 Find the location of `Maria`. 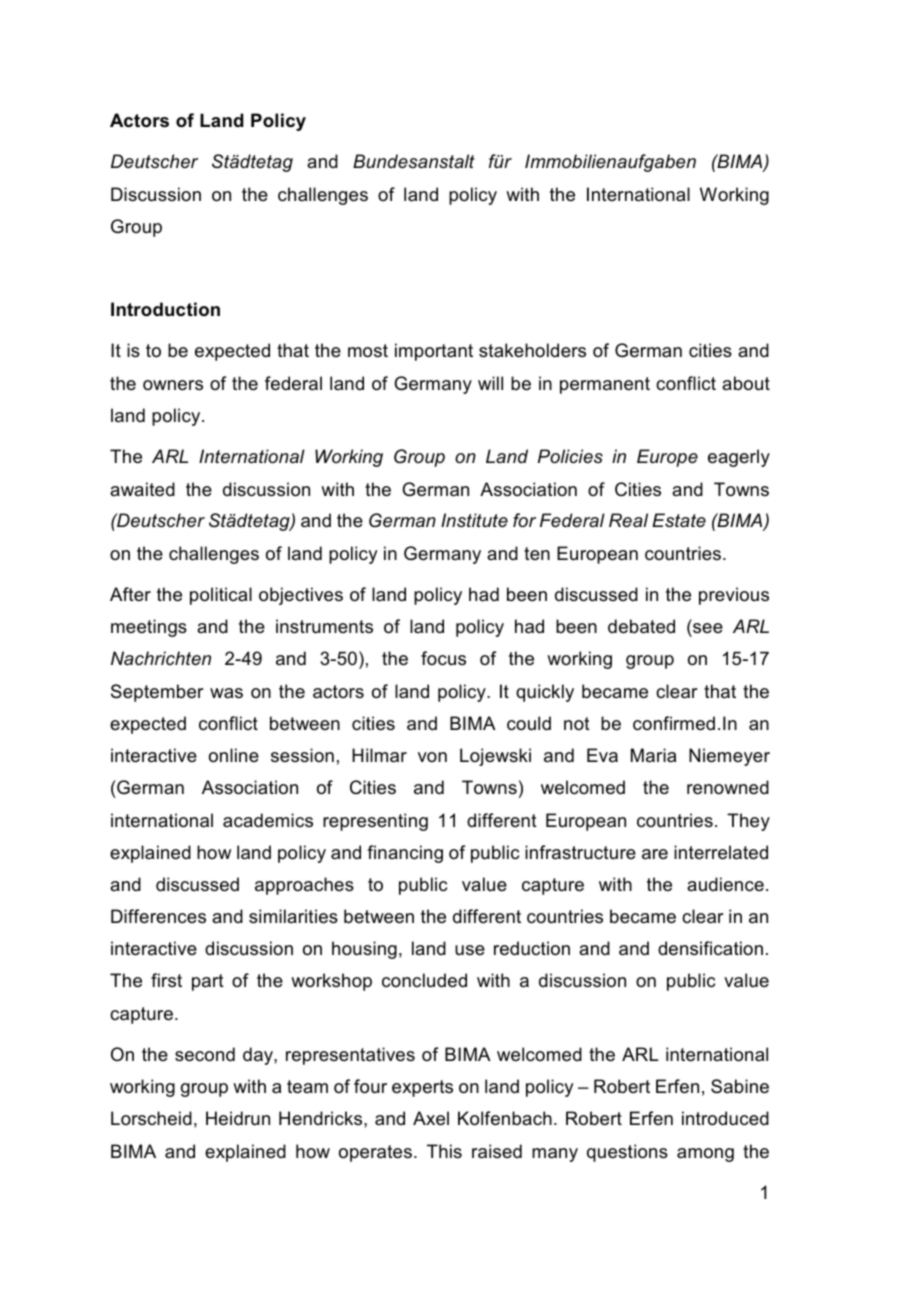

Maria is located at coordinates (653, 755).
